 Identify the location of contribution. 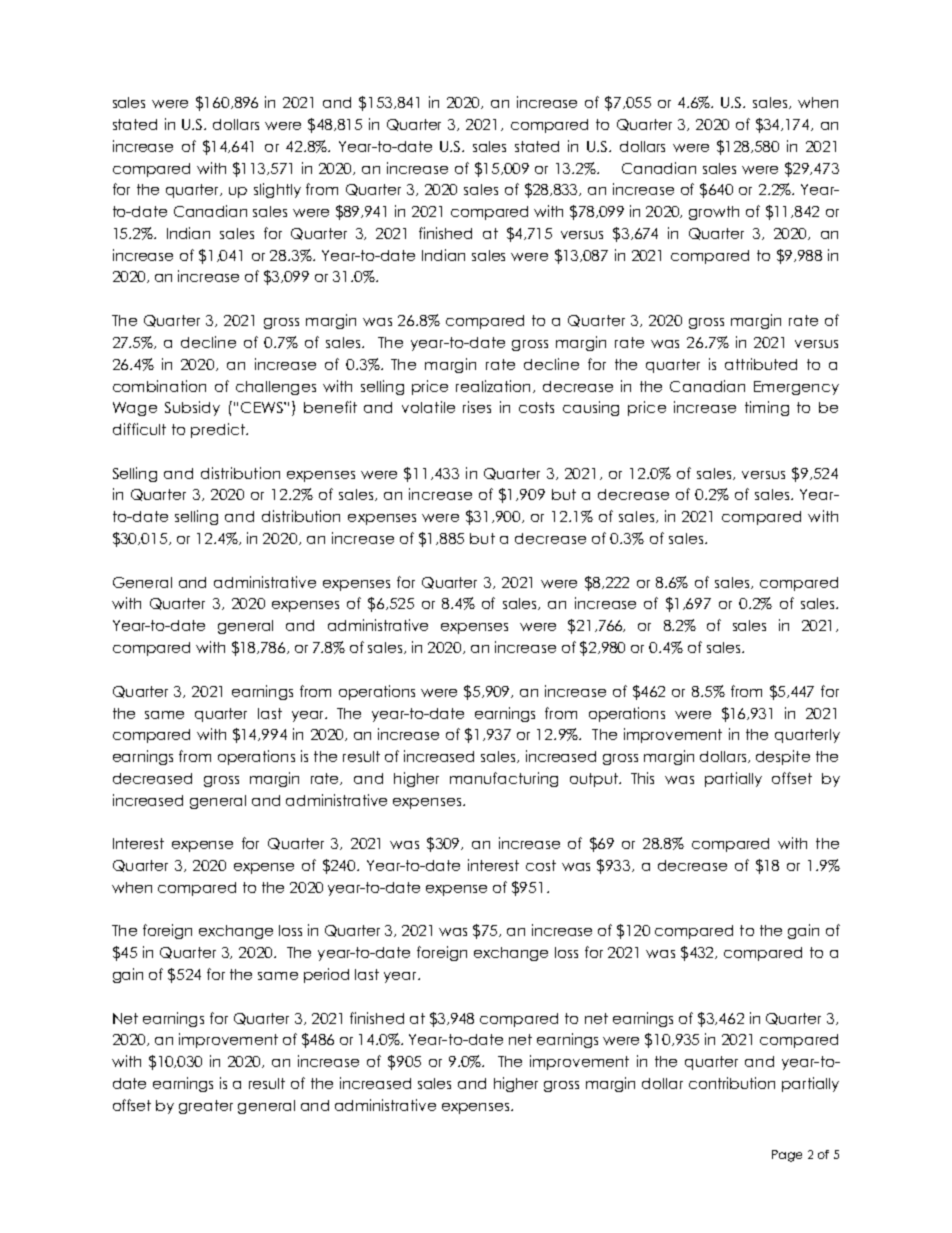
(732, 1083).
